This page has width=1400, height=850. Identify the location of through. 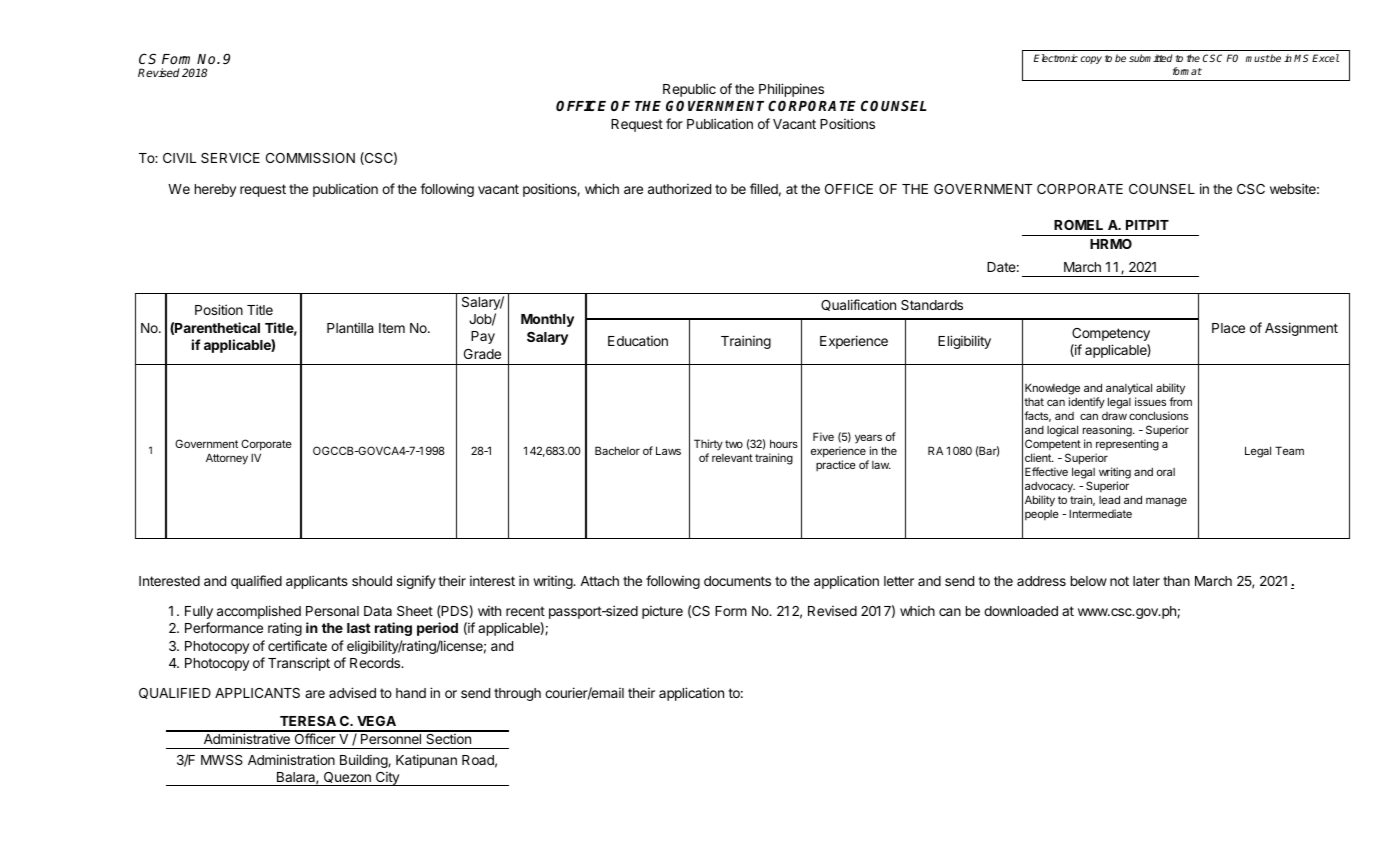
(517, 694).
